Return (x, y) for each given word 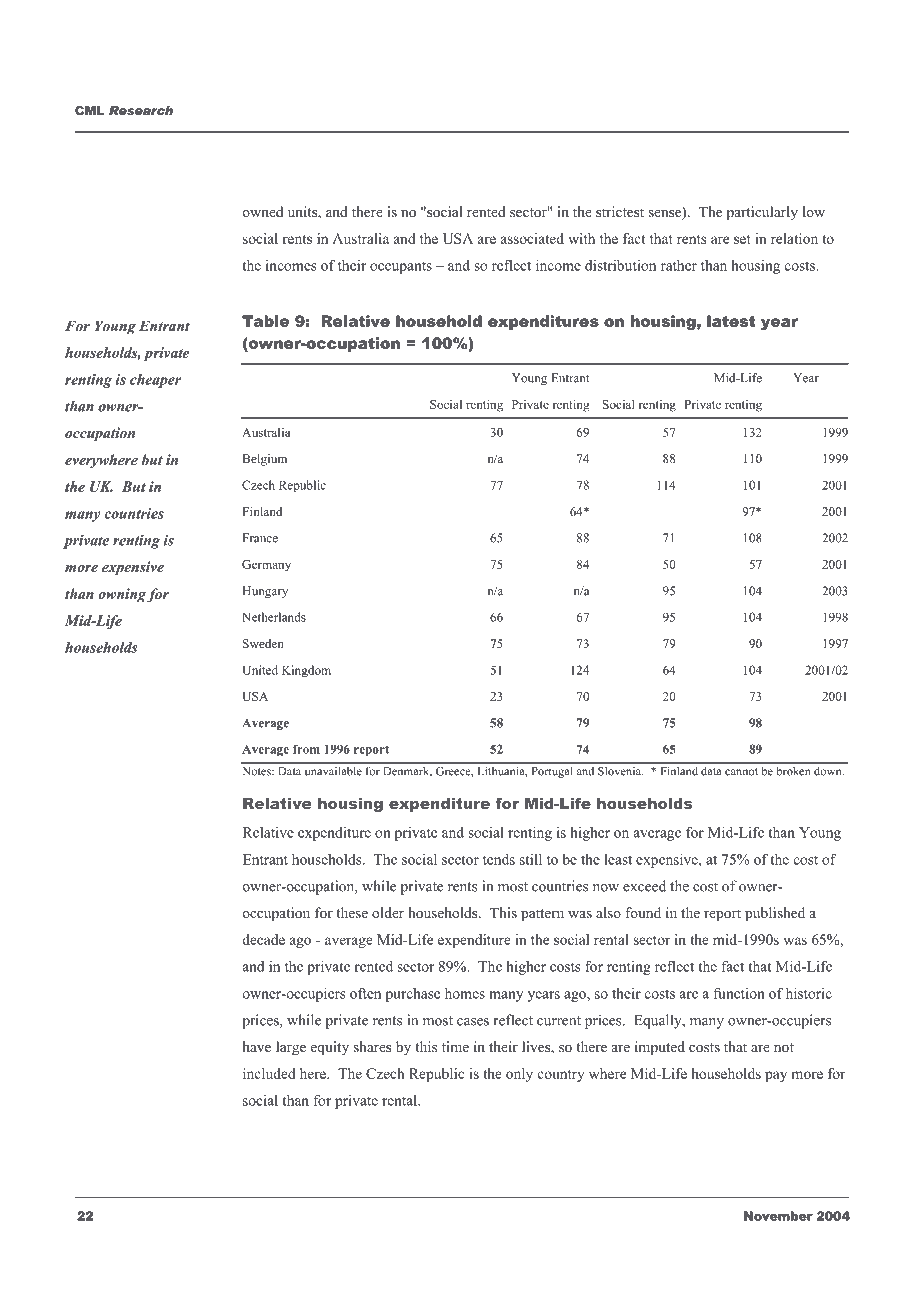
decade (263, 939)
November (778, 1216)
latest (731, 321)
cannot (741, 772)
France (260, 538)
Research (141, 110)
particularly (762, 213)
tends (499, 859)
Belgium (265, 460)
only (519, 1075)
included (269, 1073)
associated (532, 238)
